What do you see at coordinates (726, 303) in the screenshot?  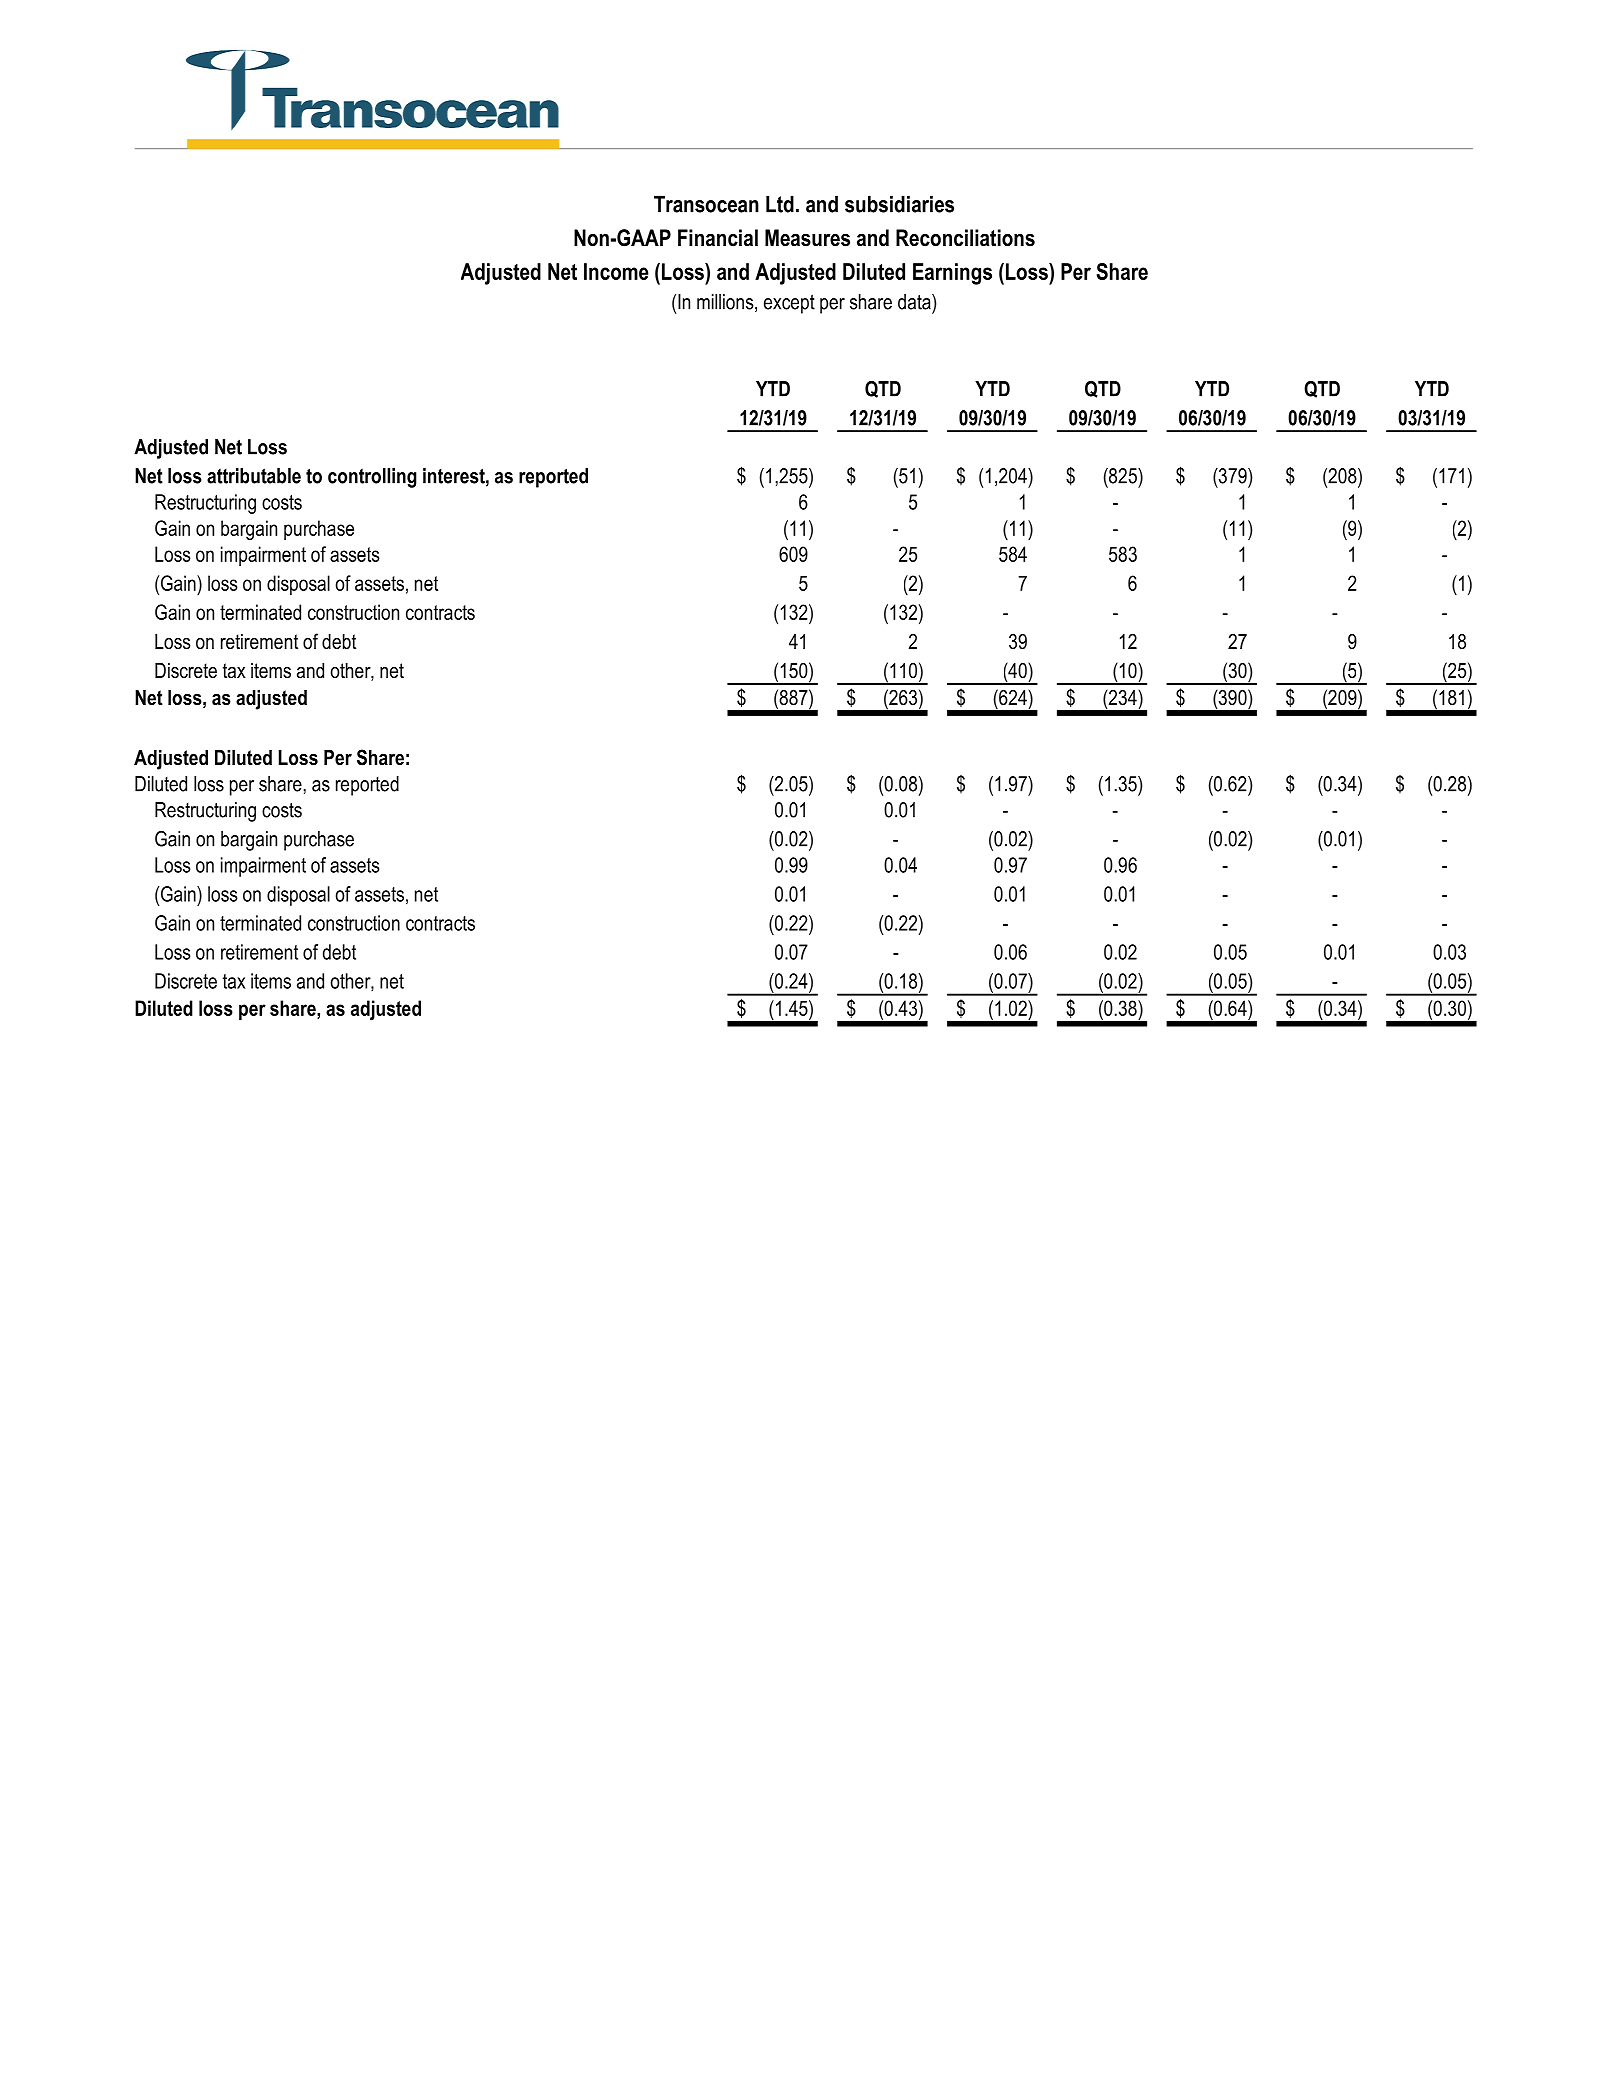 I see `millions` at bounding box center [726, 303].
